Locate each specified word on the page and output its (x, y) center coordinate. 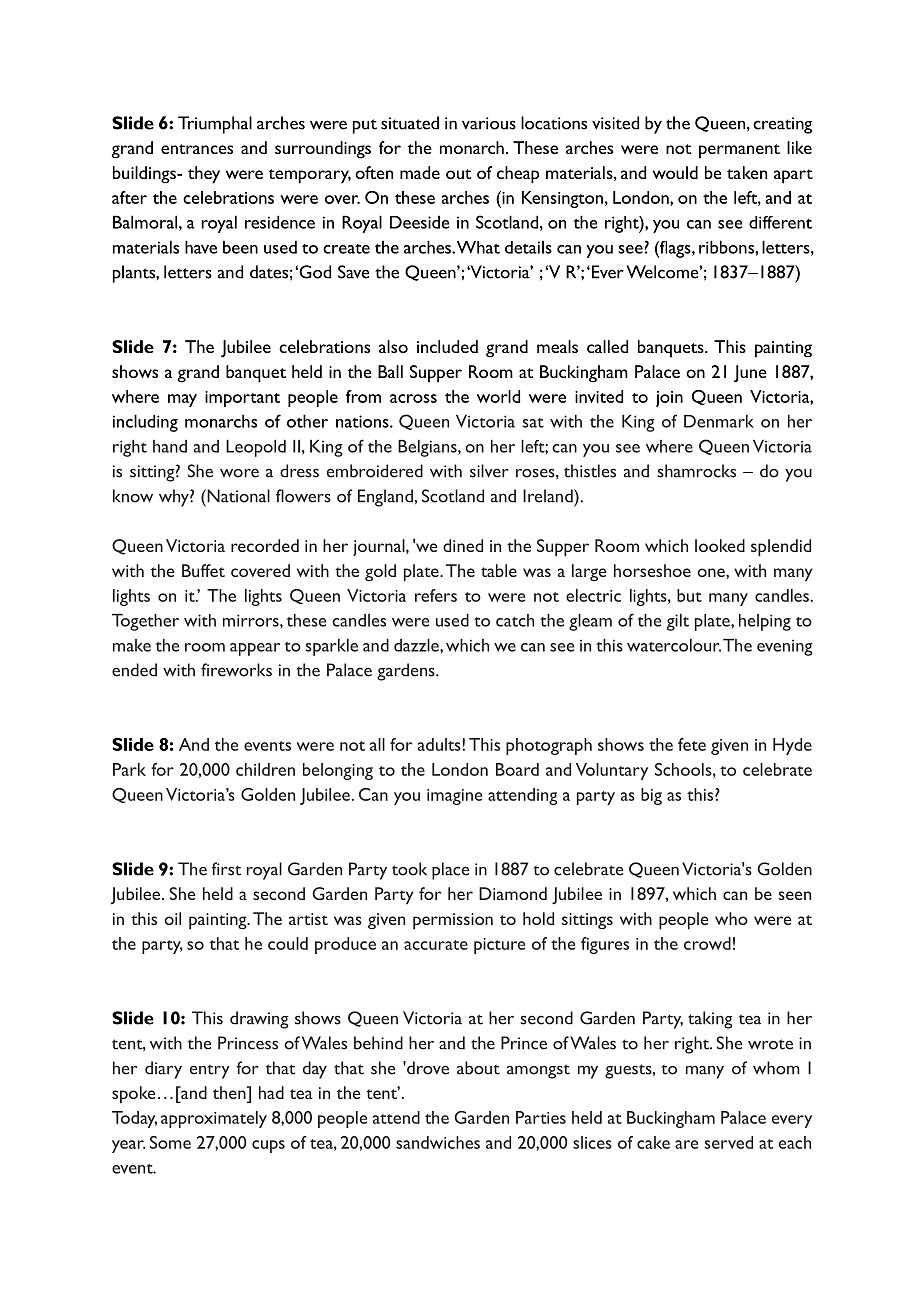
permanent (739, 151)
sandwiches (438, 1142)
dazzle (417, 645)
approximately (214, 1119)
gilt (678, 622)
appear (255, 649)
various (489, 123)
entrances (197, 149)
